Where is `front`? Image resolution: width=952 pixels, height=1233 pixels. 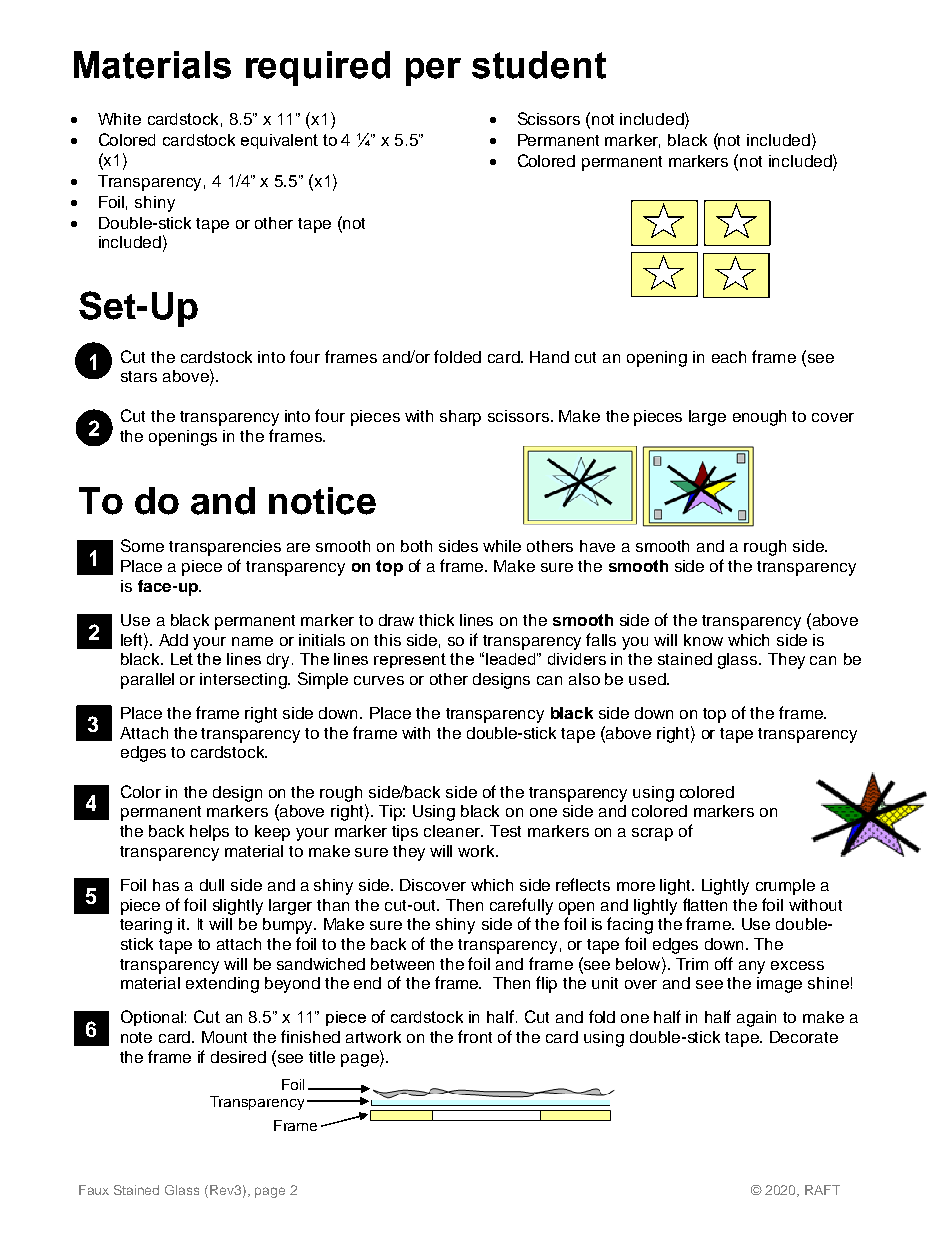 front is located at coordinates (475, 1036).
